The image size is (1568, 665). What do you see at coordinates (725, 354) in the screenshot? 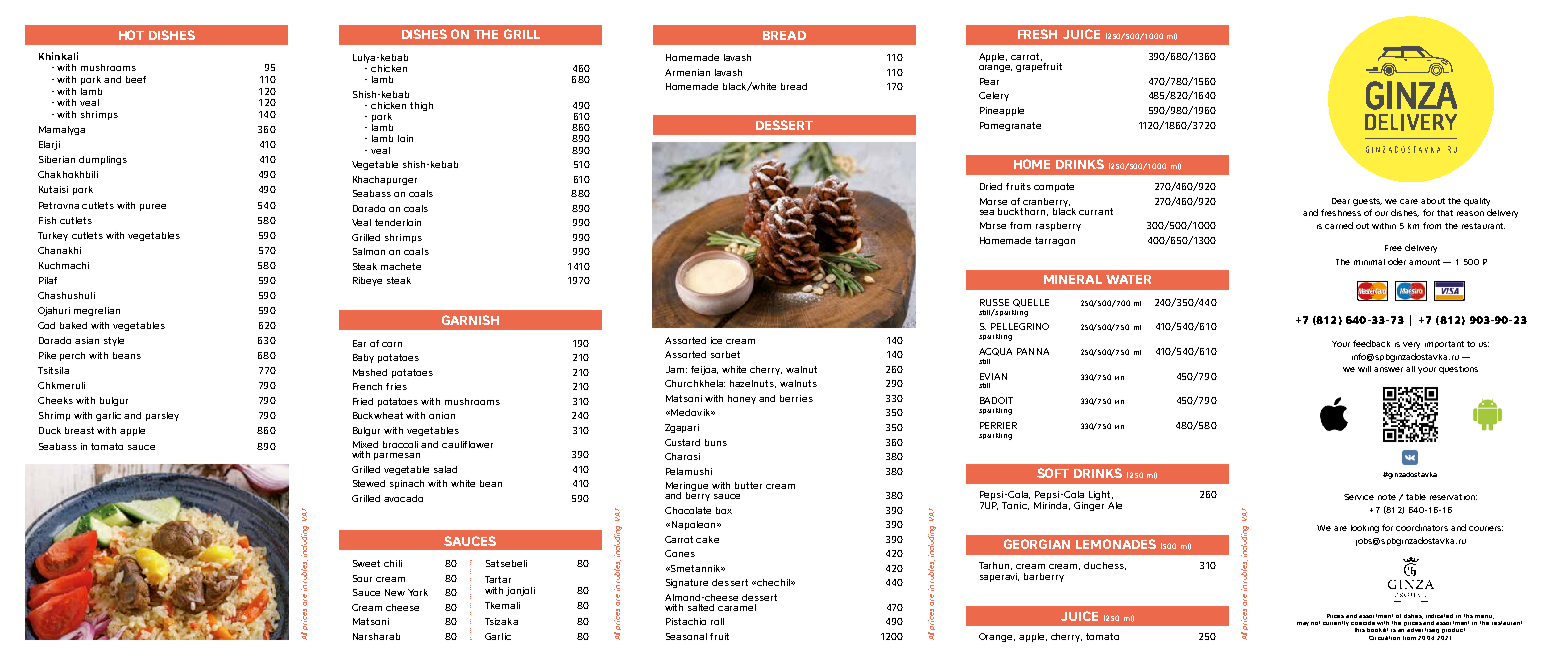
I see `sorbet` at bounding box center [725, 354].
